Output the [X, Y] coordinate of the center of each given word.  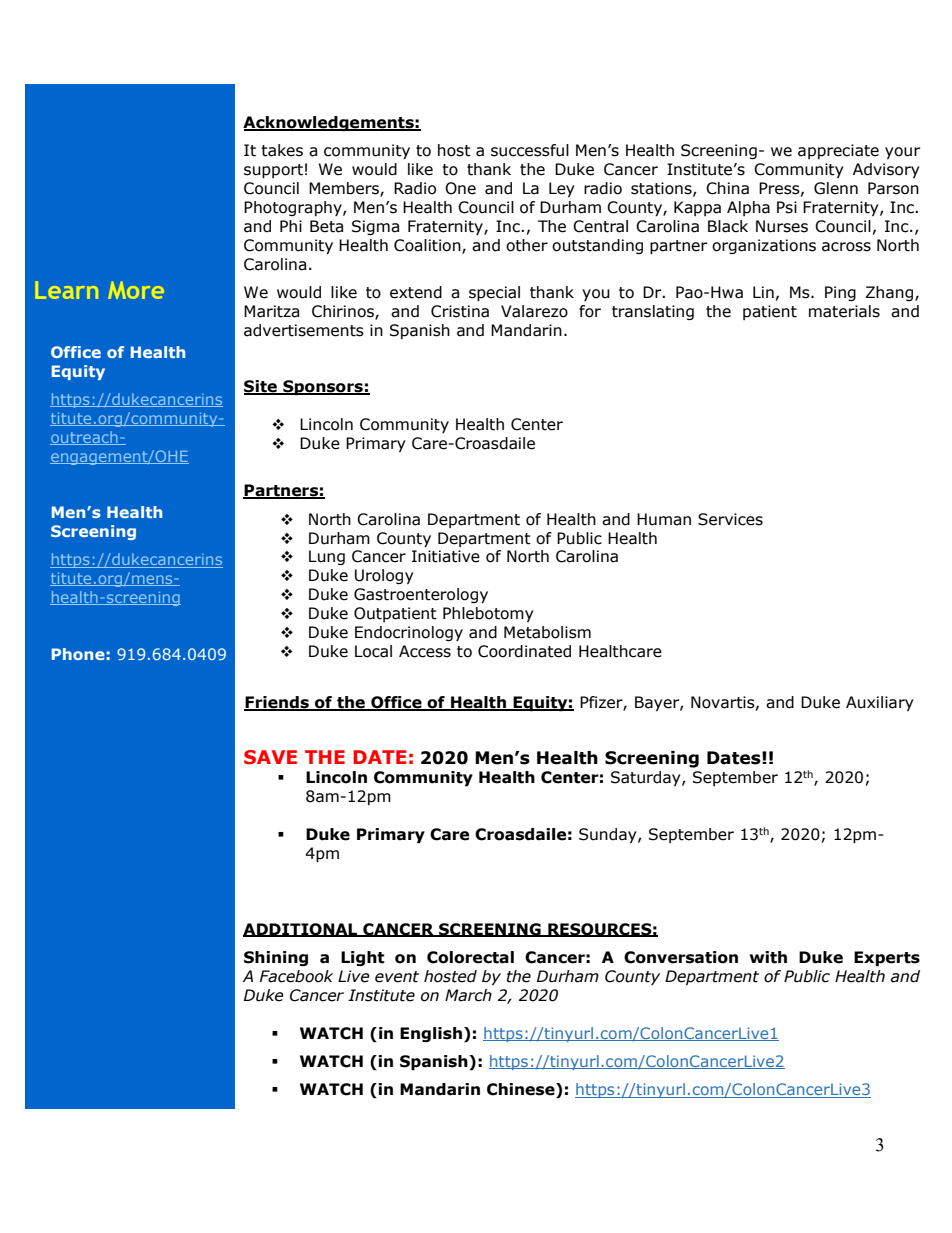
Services [730, 519]
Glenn [836, 188]
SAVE [270, 757]
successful [530, 150]
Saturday [647, 778]
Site [261, 387]
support [273, 171]
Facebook [296, 976]
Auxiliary [880, 703]
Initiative [446, 556]
